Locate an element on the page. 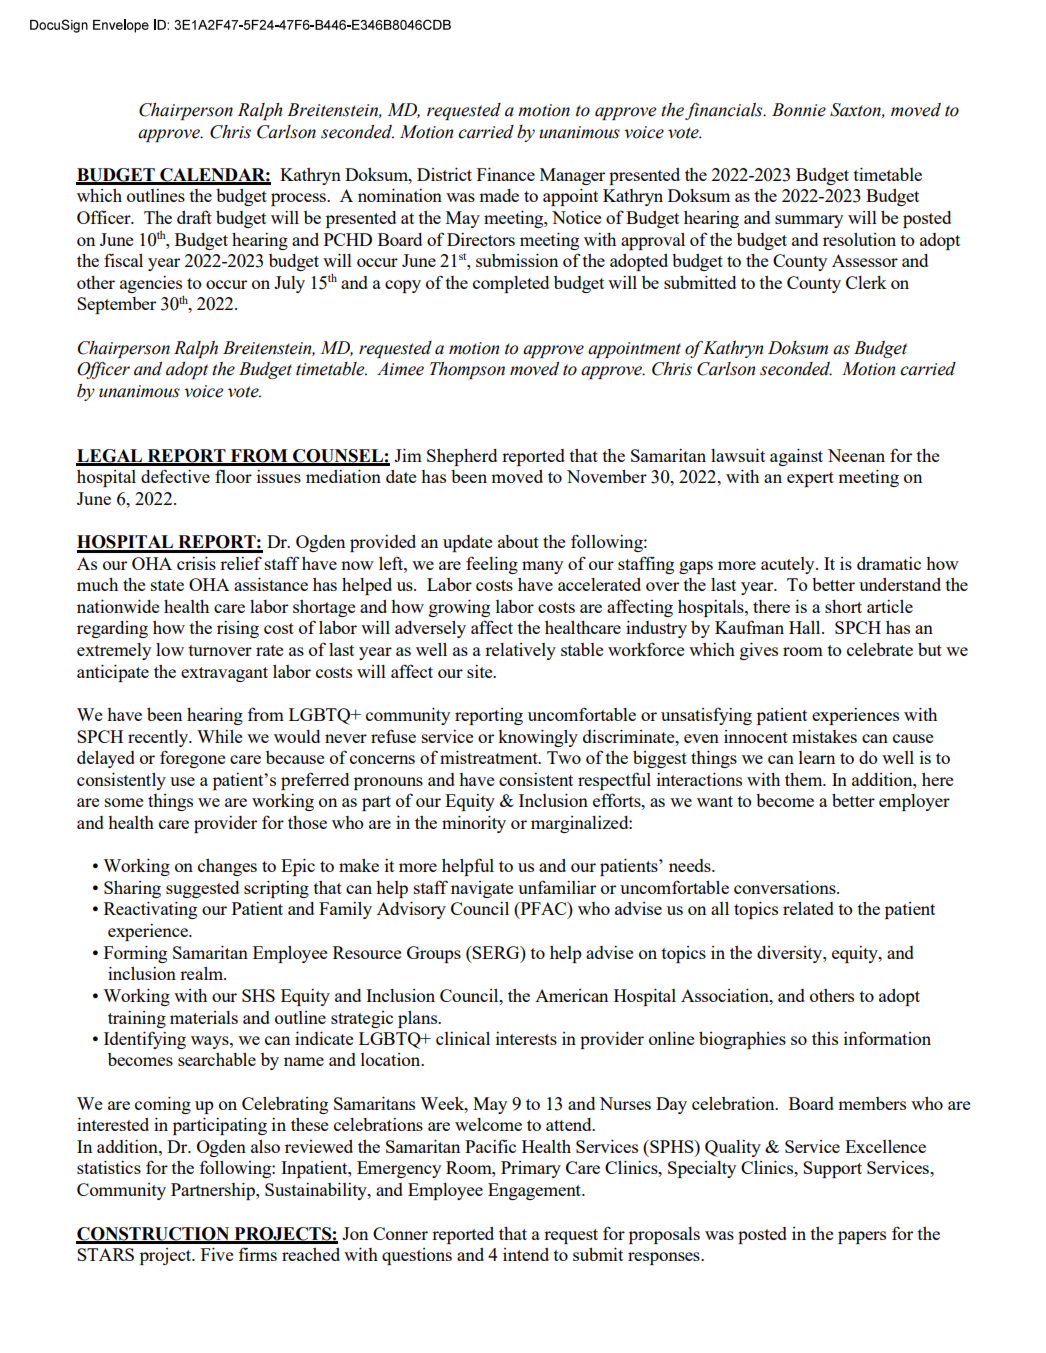 This page has width=1046, height=1353. navigate is located at coordinates (482, 889).
